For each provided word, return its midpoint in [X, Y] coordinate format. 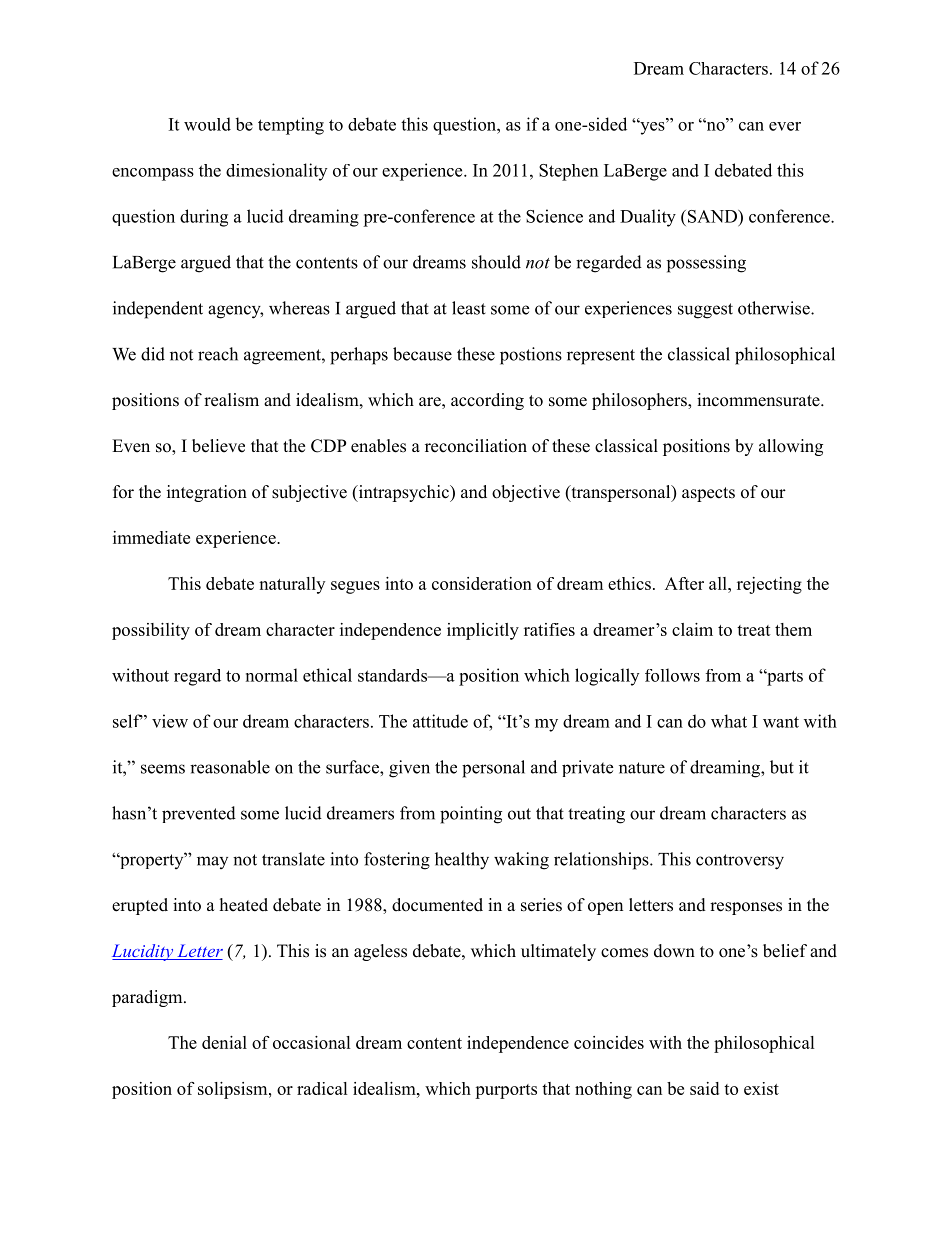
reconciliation [476, 446]
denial [224, 1042]
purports [506, 1091]
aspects [708, 494]
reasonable [230, 767]
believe [218, 446]
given [409, 769]
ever [785, 126]
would [207, 124]
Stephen [568, 172]
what [729, 721]
